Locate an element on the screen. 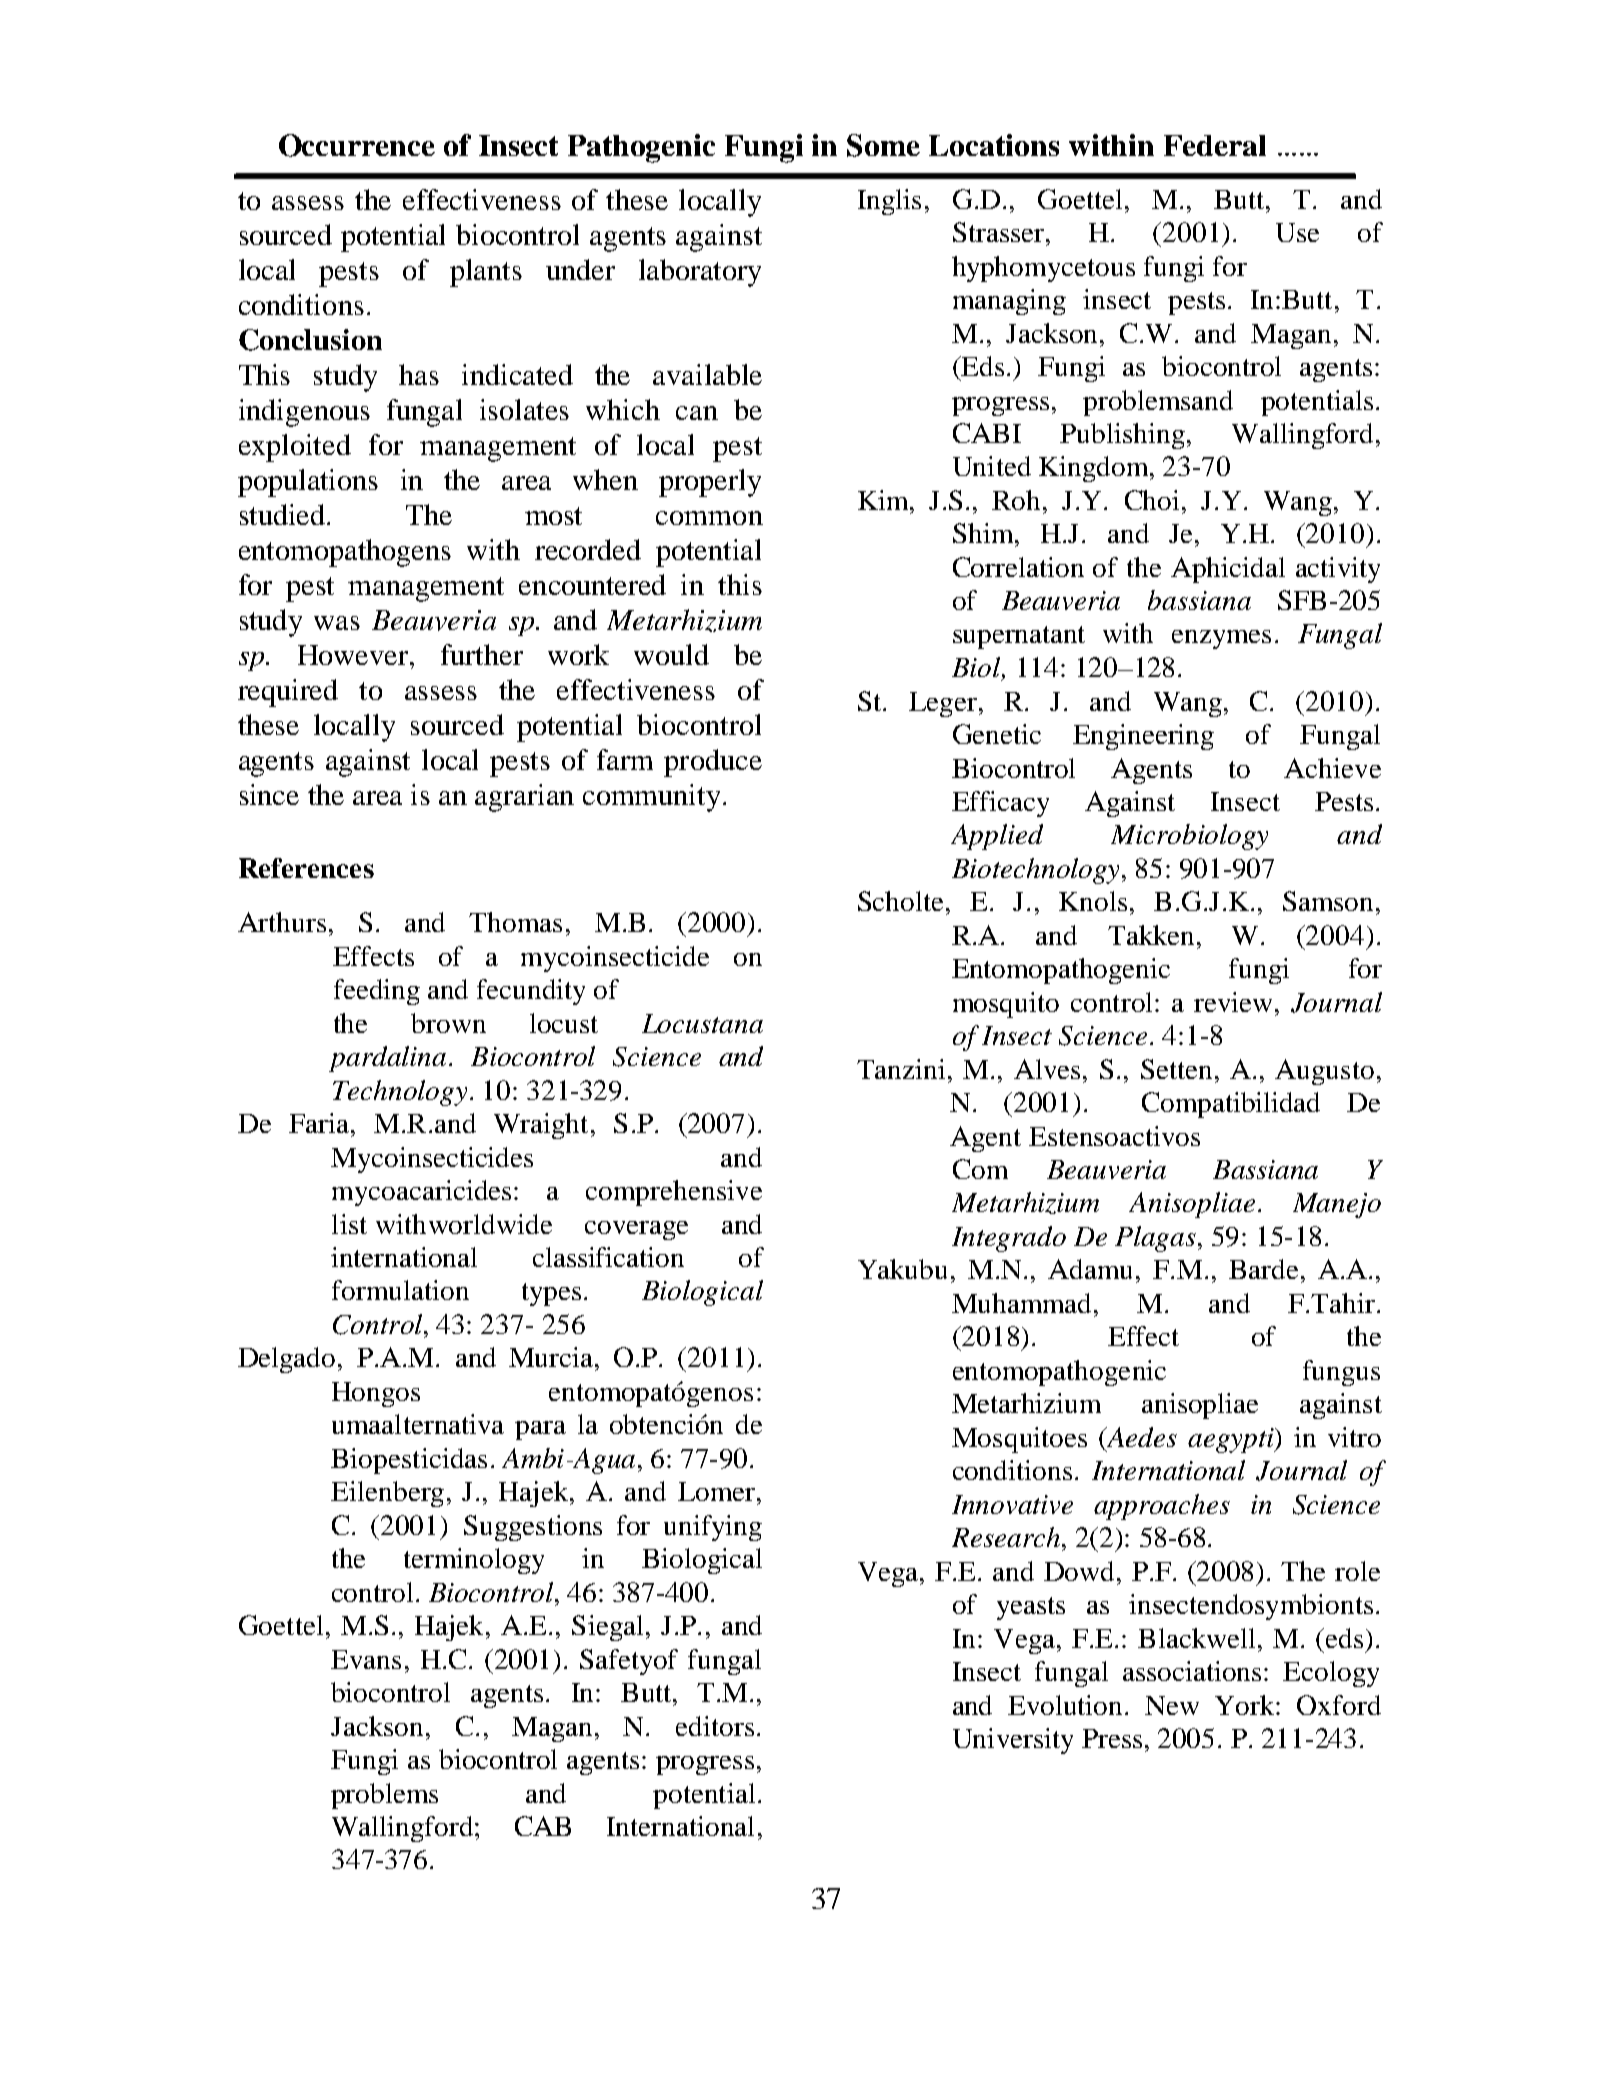  enzymes is located at coordinates (1221, 639).
